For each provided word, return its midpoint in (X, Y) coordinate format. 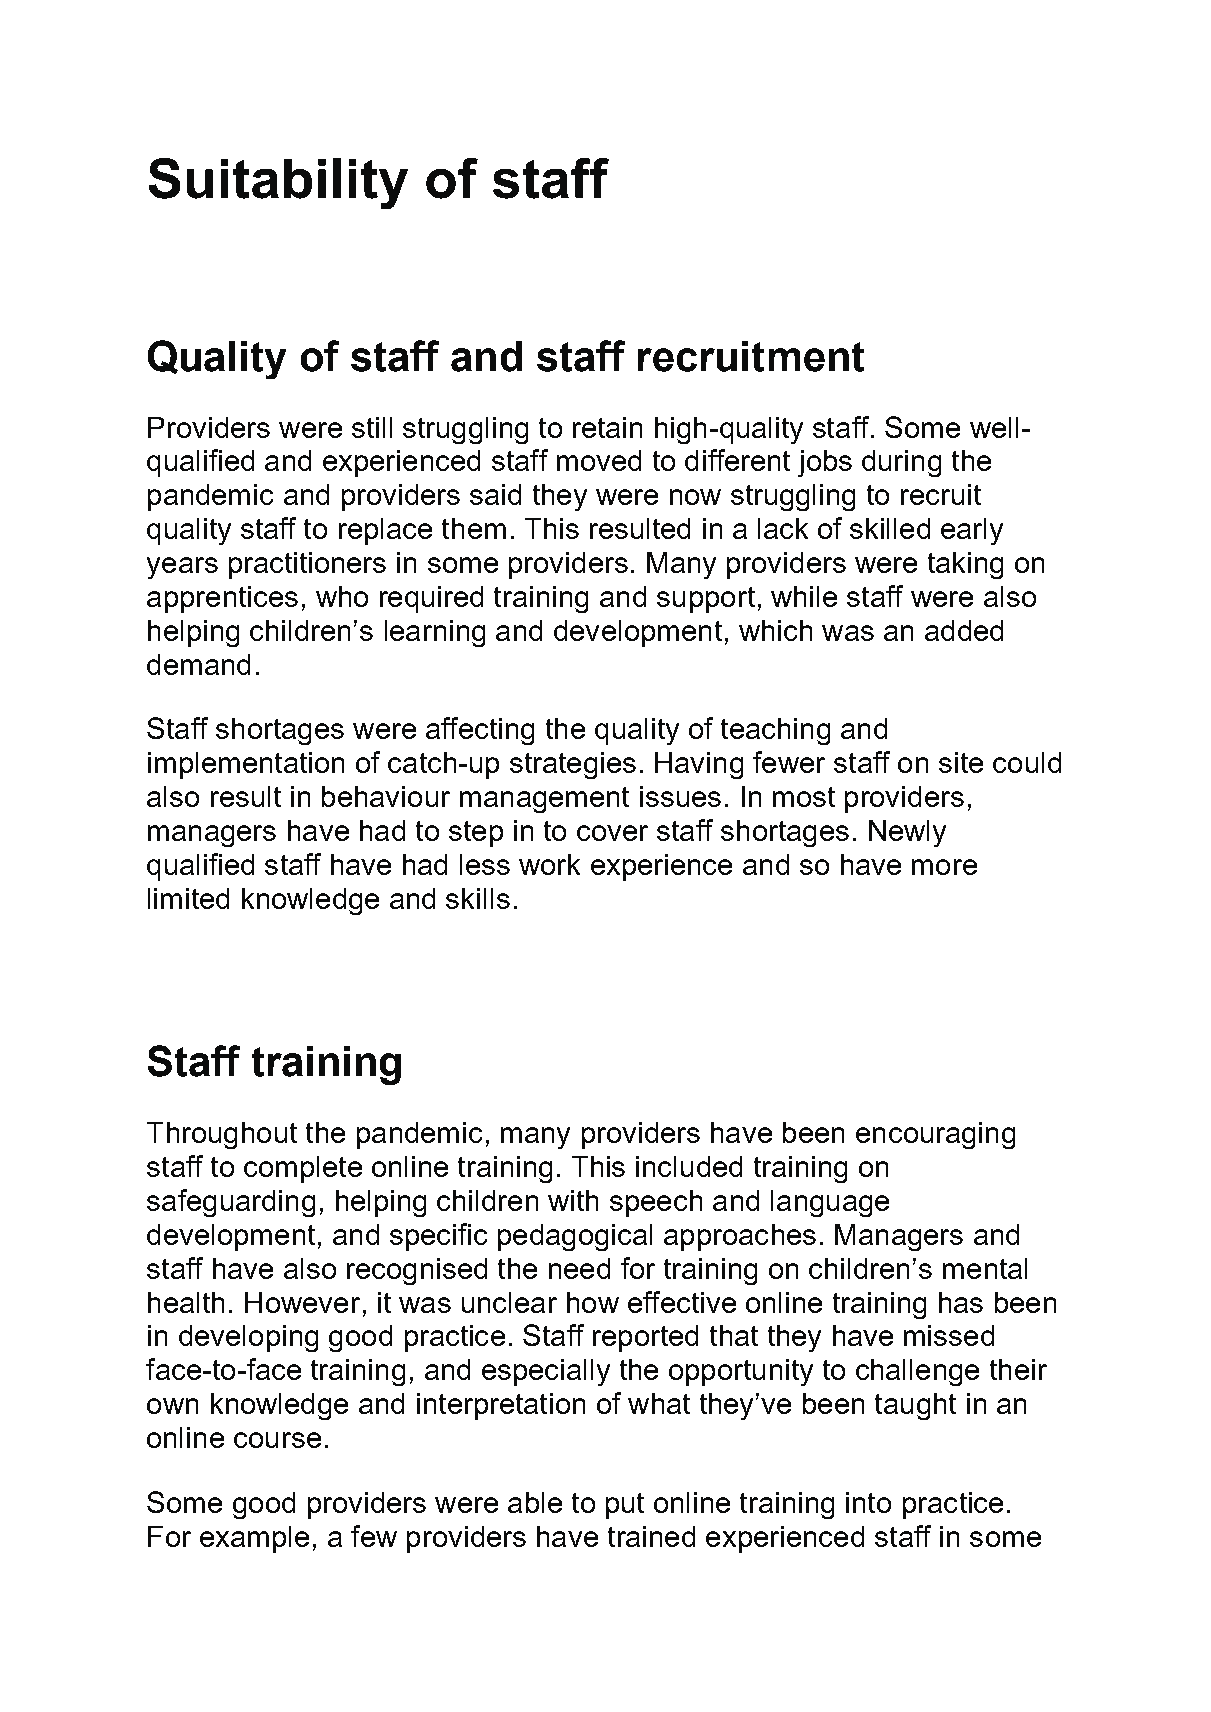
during (901, 463)
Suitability (278, 183)
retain (607, 427)
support (706, 600)
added (964, 630)
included (689, 1166)
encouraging (935, 1135)
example (254, 1539)
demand (198, 664)
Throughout (222, 1135)
